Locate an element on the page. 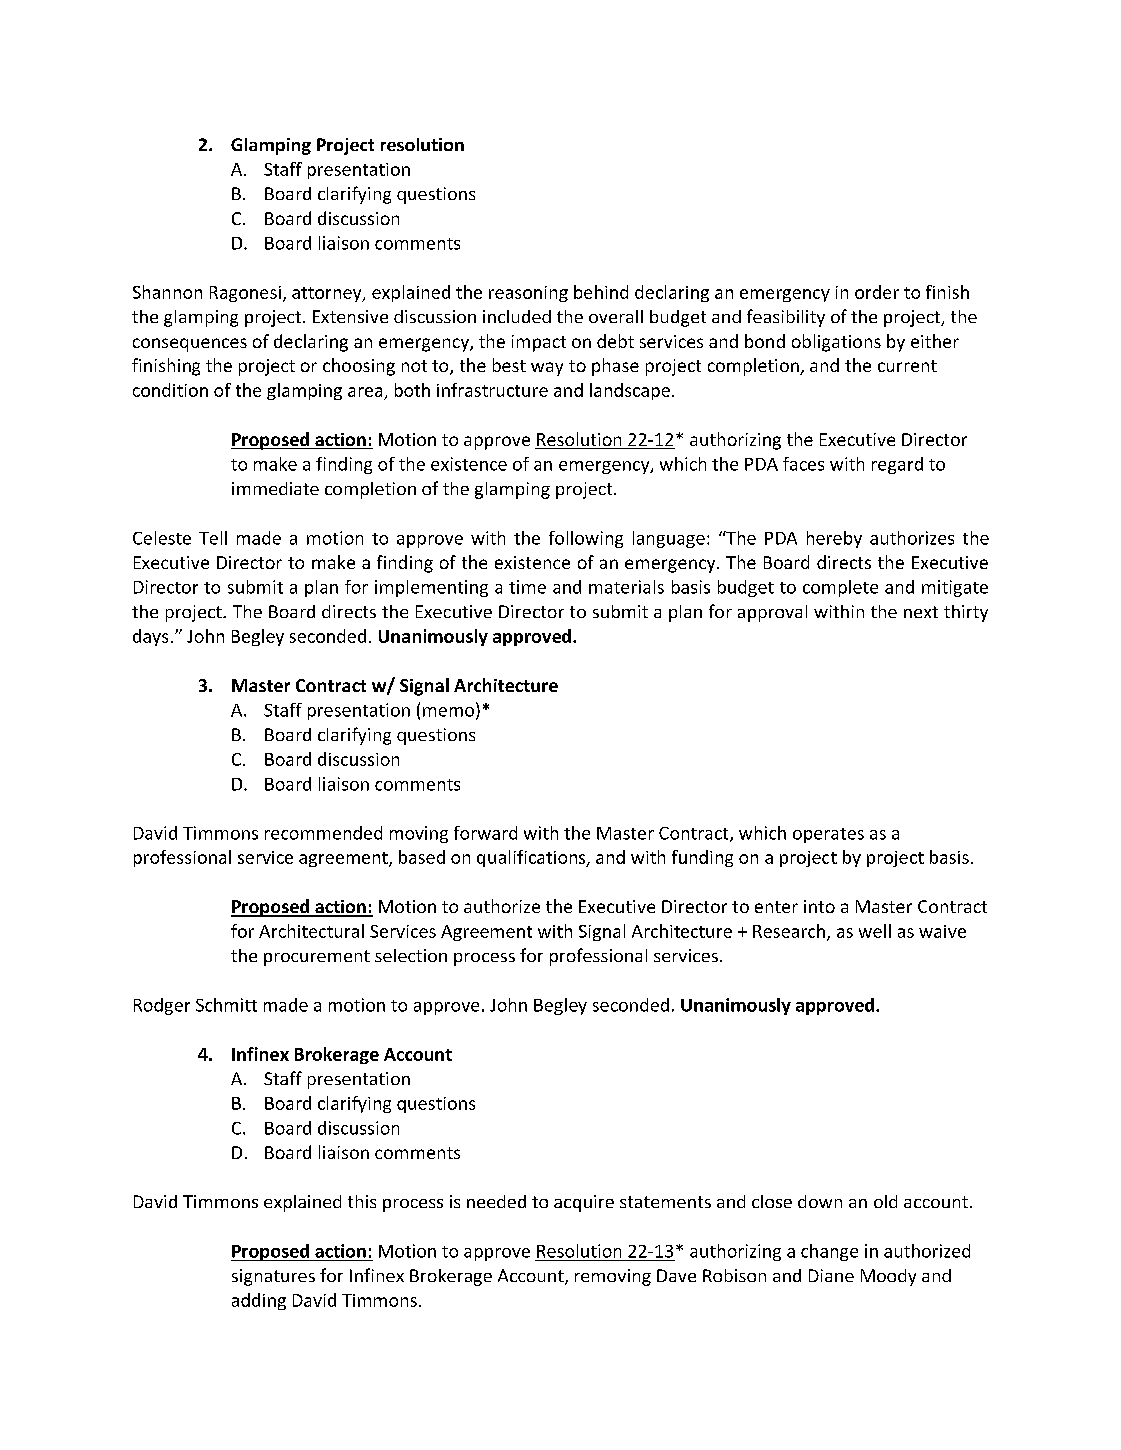 This document has width=1121, height=1450. consequences is located at coordinates (190, 345).
